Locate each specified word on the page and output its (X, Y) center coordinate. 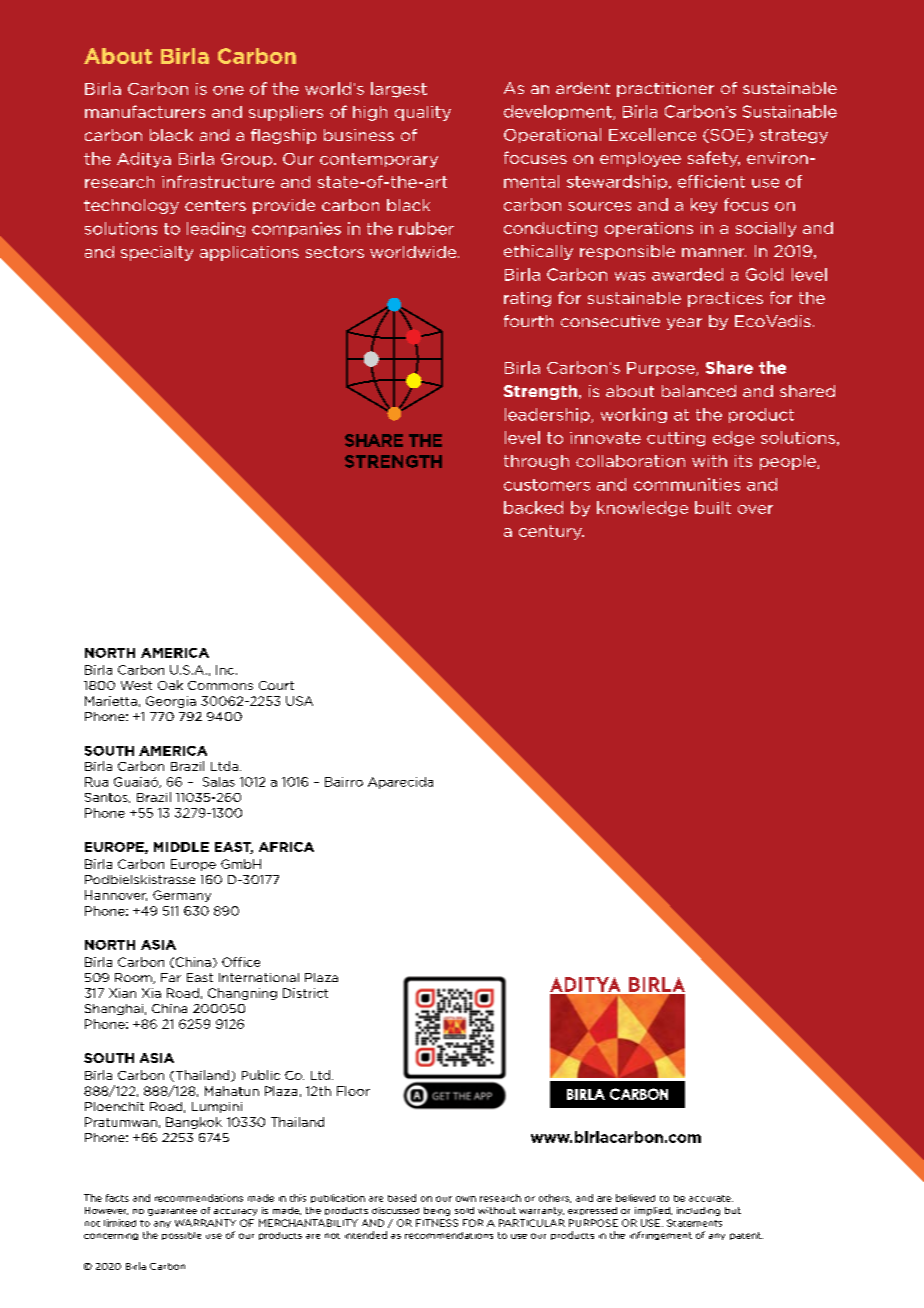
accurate (711, 1198)
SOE (726, 136)
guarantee (172, 1212)
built (713, 507)
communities (687, 484)
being (437, 1211)
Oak (170, 685)
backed (533, 507)
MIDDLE (181, 847)
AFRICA (286, 847)
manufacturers (145, 111)
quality (423, 113)
